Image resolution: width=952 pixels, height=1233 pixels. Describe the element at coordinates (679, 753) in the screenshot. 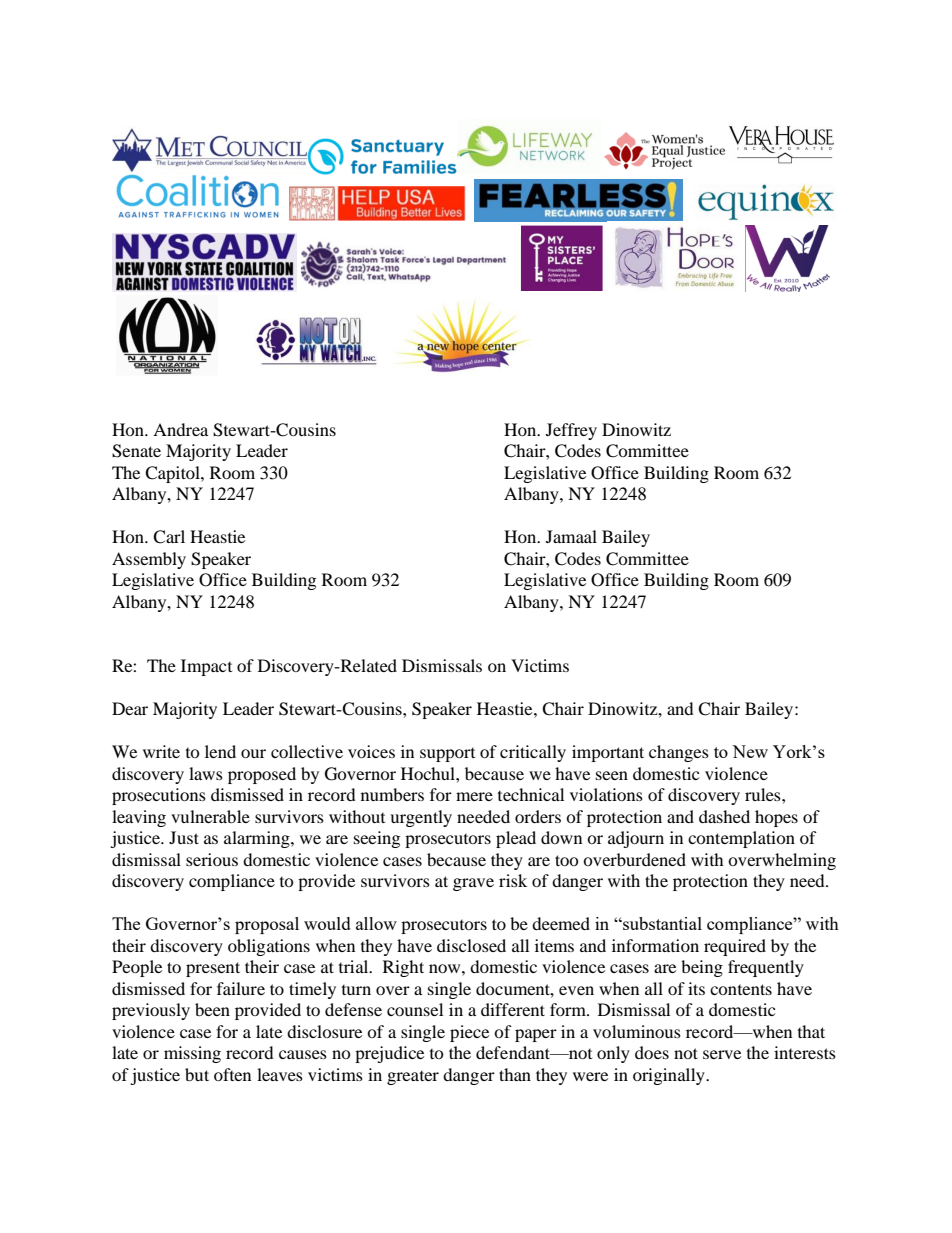

I see `changes` at that location.
